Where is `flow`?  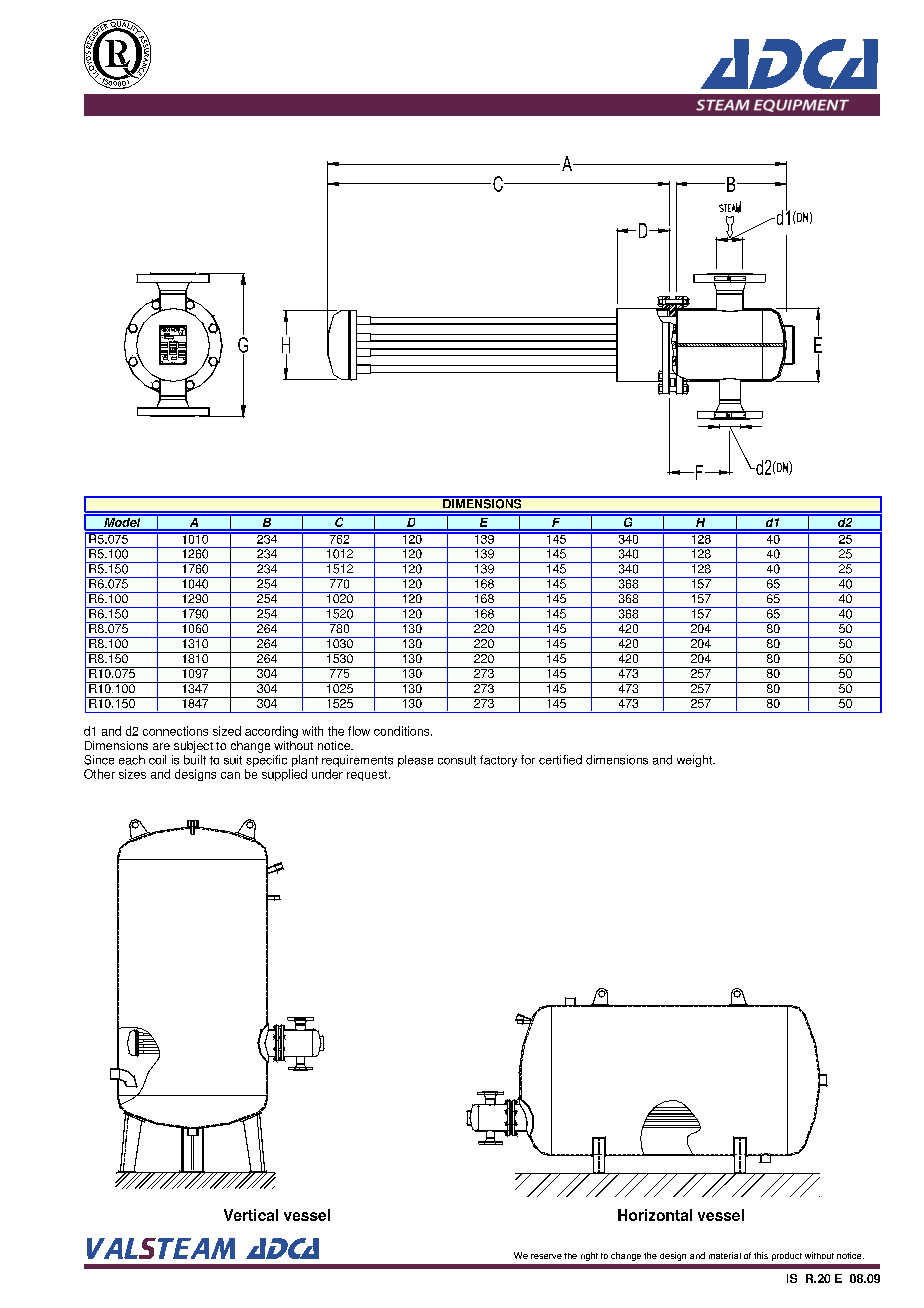
flow is located at coordinates (359, 731).
